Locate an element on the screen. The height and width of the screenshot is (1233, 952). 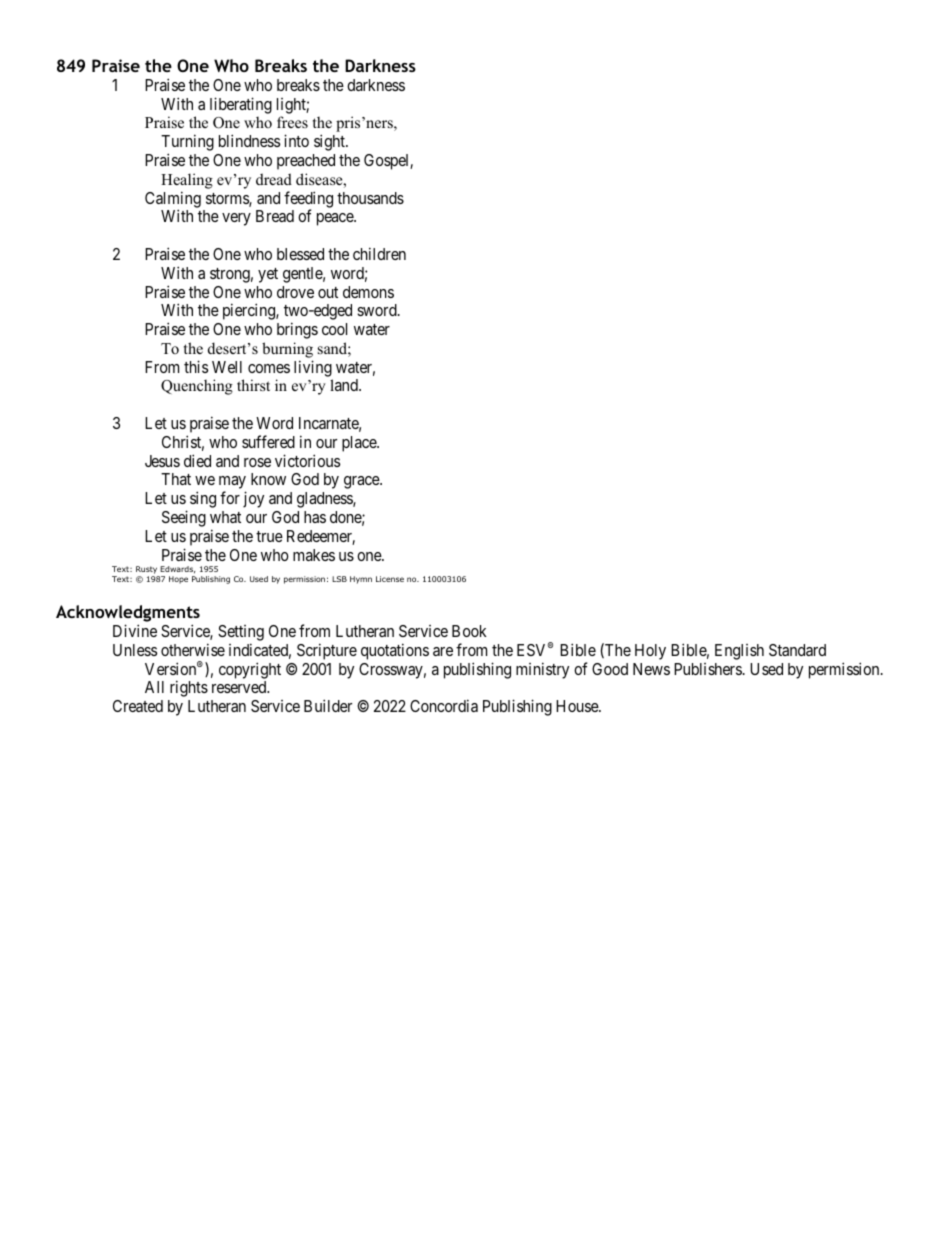
English is located at coordinates (739, 652).
